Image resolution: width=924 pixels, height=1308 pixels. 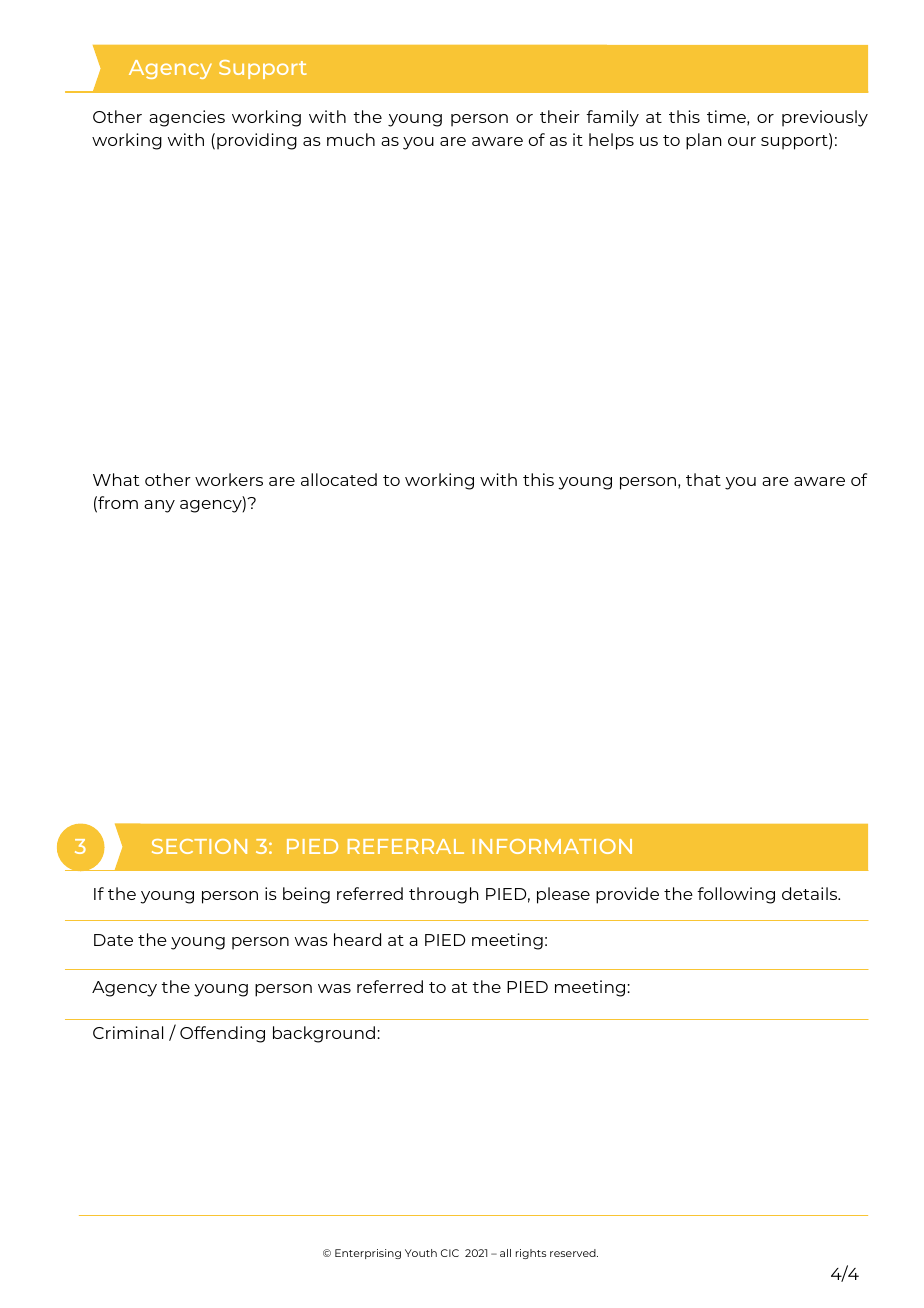 I want to click on their, so click(x=560, y=116).
